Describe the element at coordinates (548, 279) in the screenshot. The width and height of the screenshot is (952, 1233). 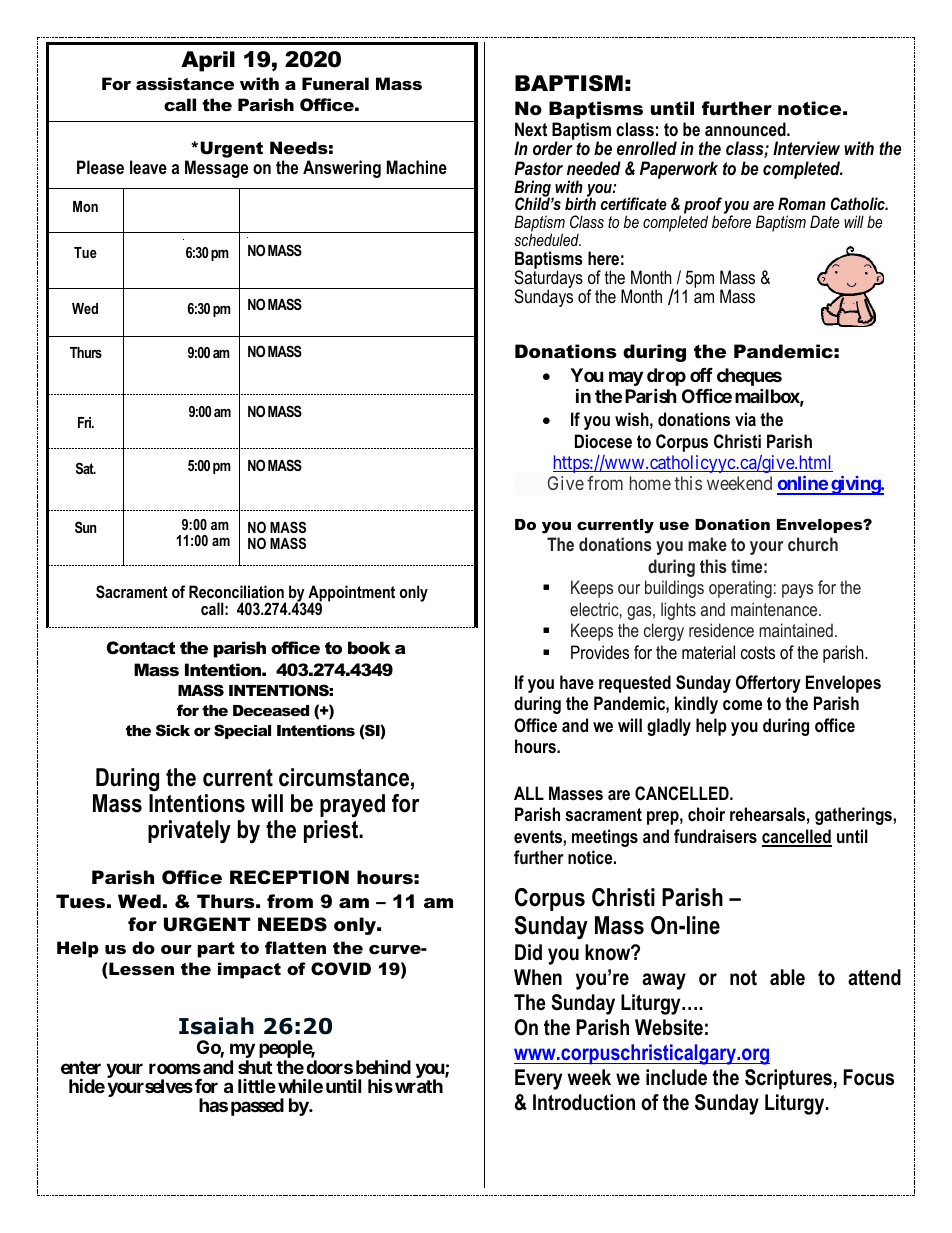
I see `Saturdays` at that location.
